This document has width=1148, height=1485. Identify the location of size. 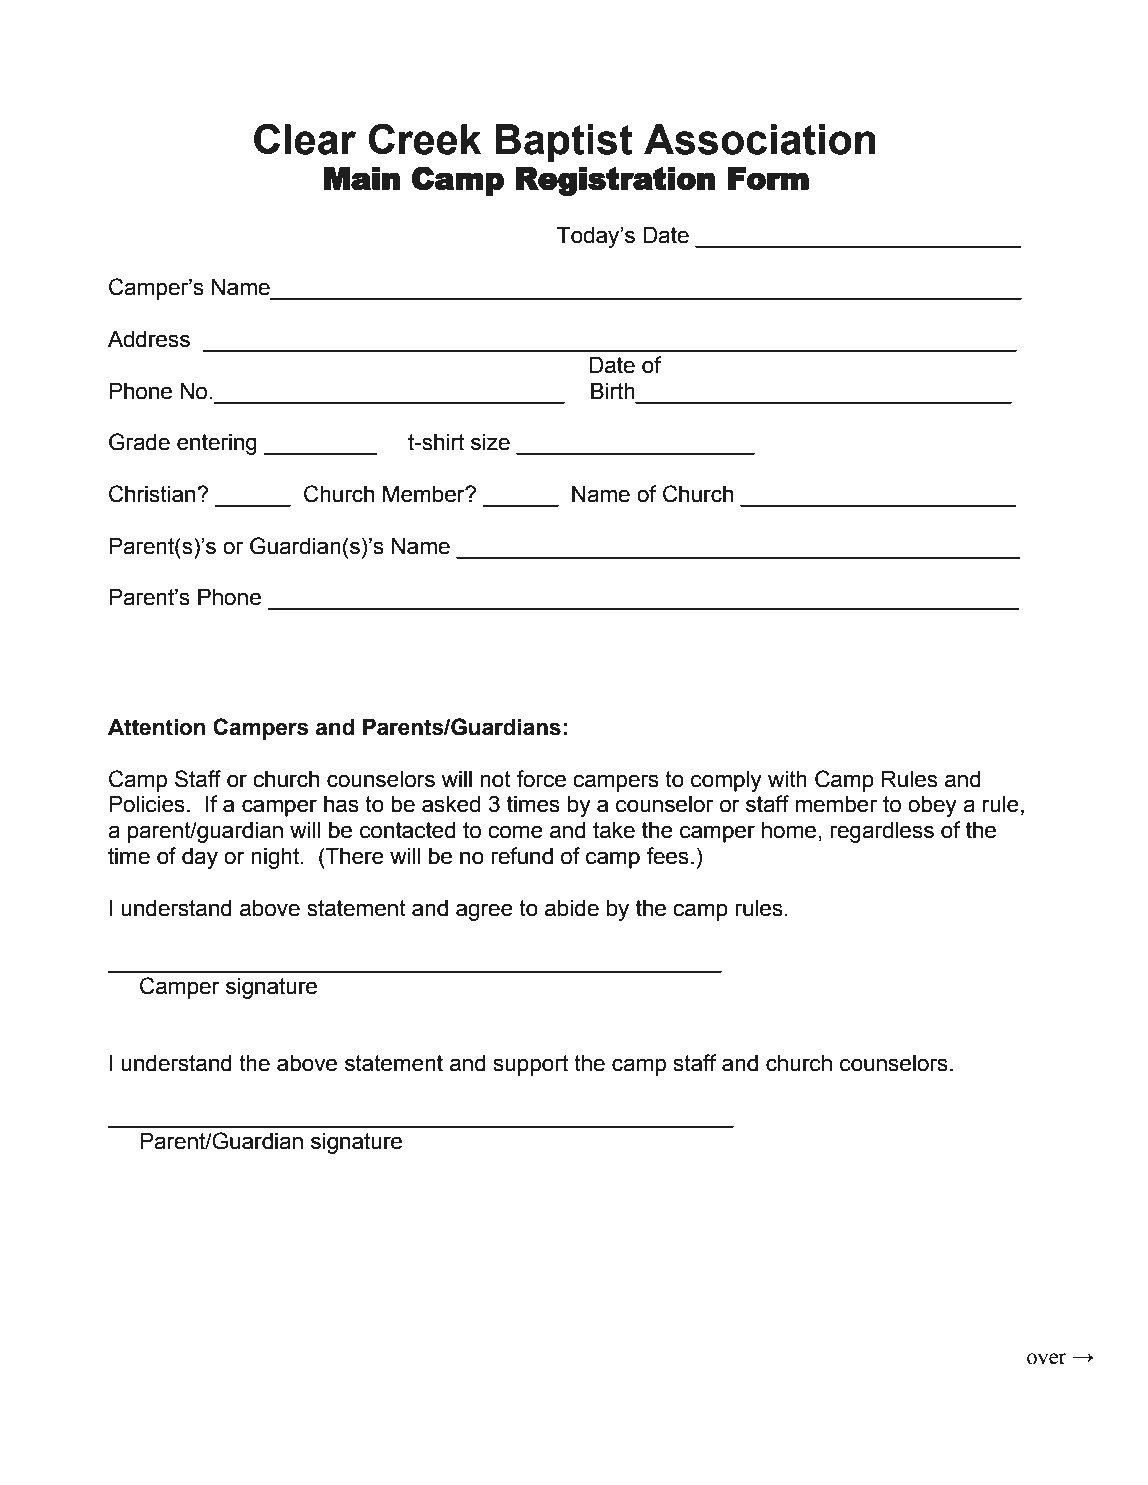
(490, 442).
